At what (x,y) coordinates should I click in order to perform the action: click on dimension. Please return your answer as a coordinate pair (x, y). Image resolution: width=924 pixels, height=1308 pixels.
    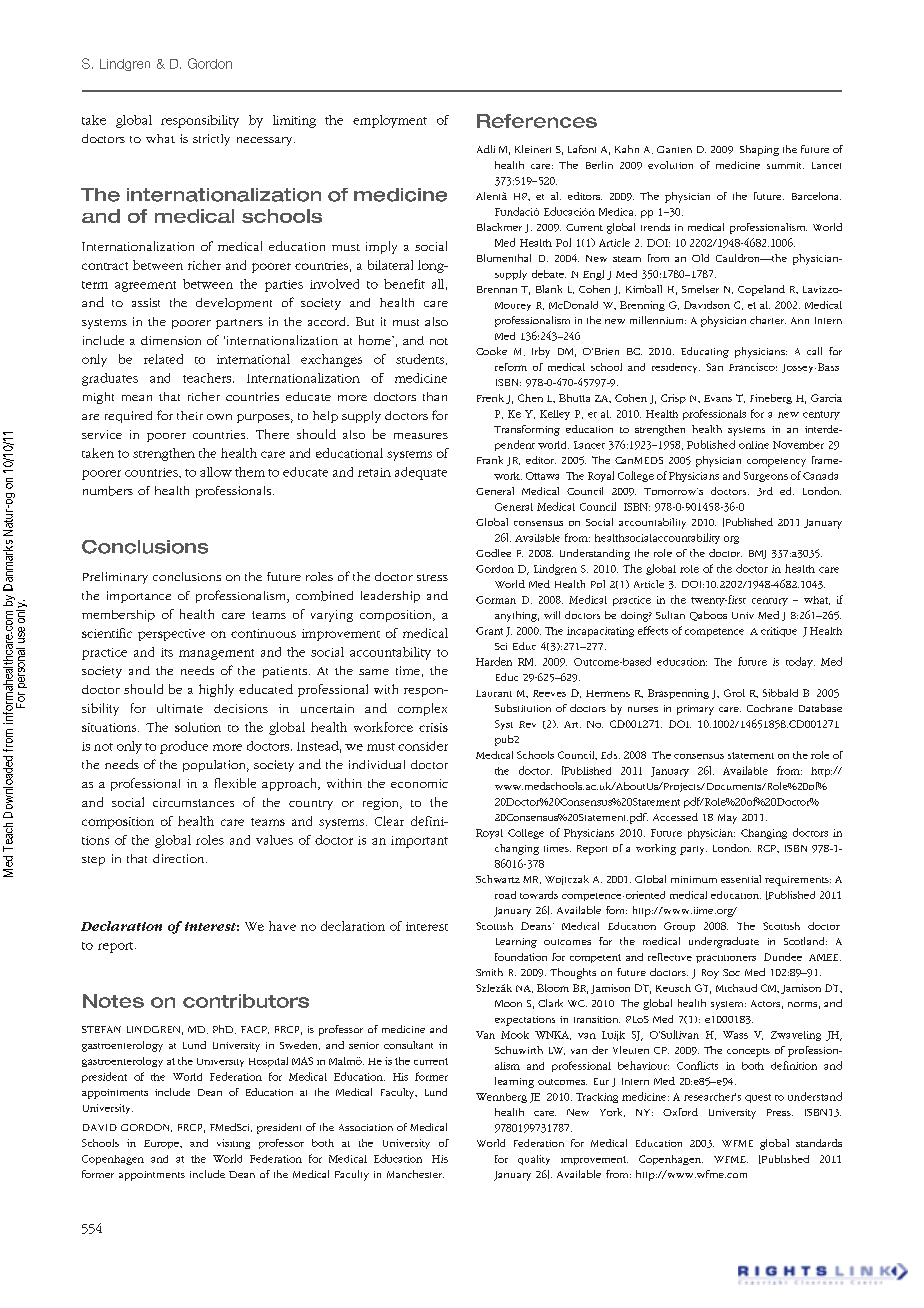
    Looking at the image, I should click on (171, 340).
